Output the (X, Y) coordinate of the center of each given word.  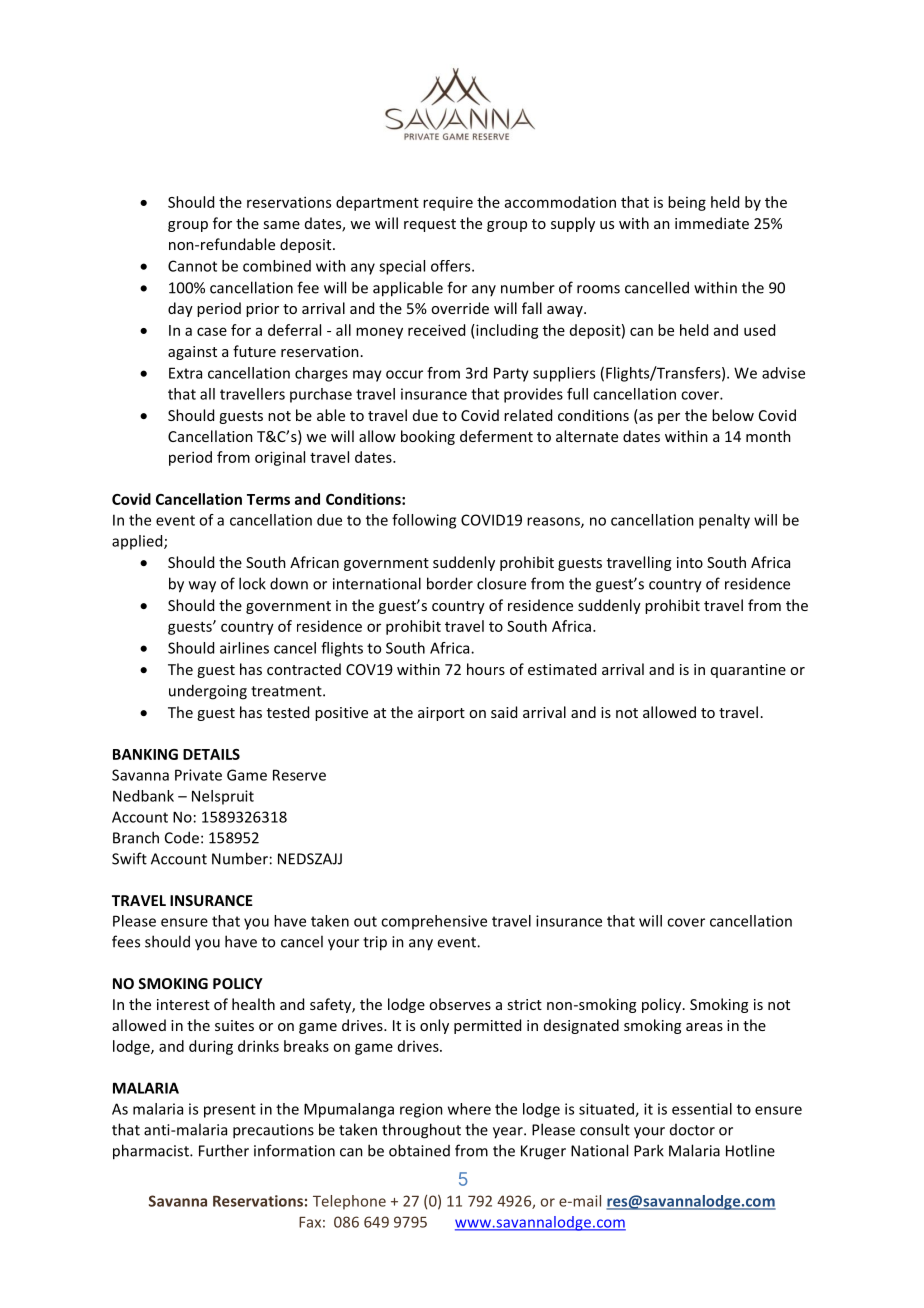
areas (704, 1027)
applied (138, 542)
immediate (712, 223)
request (430, 225)
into (690, 562)
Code (182, 837)
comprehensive (434, 922)
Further (224, 1150)
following (424, 521)
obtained (419, 1150)
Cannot (192, 266)
